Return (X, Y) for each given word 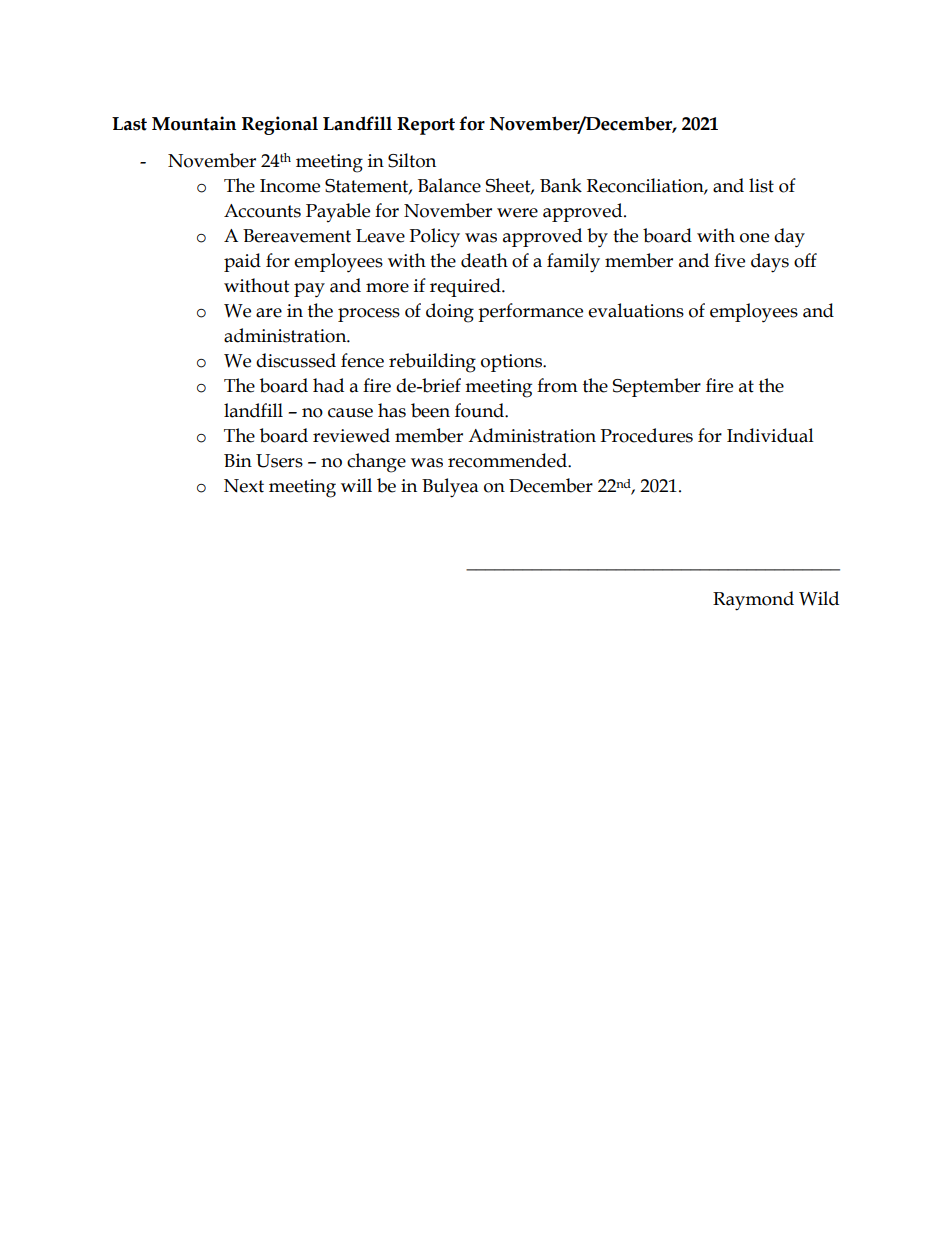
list (761, 185)
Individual (770, 435)
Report (426, 126)
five (729, 260)
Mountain (194, 123)
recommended (508, 460)
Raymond (753, 601)
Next (244, 486)
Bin (238, 460)
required (466, 287)
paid (242, 262)
